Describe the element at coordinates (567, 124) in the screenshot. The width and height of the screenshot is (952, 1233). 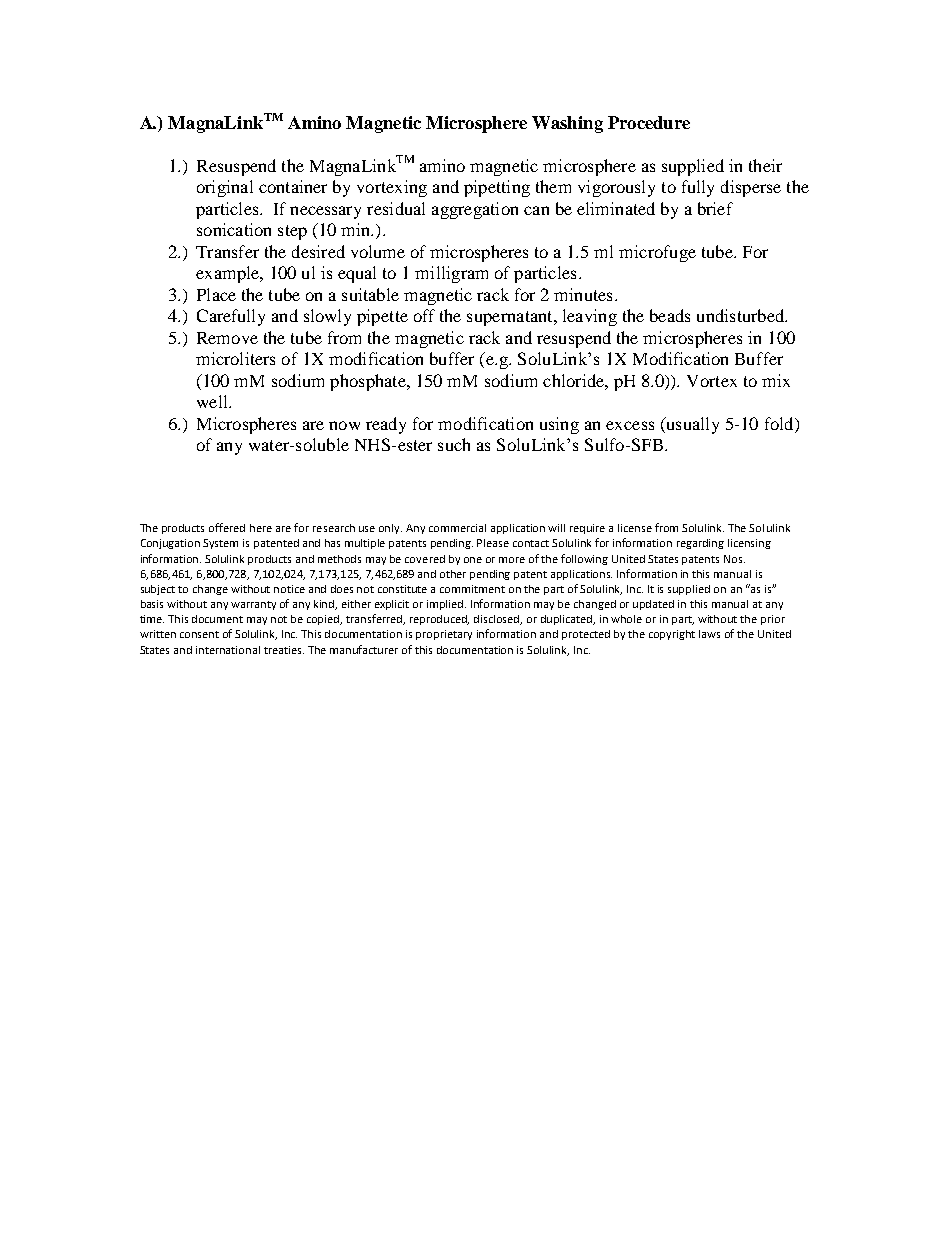
I see `Washing` at that location.
